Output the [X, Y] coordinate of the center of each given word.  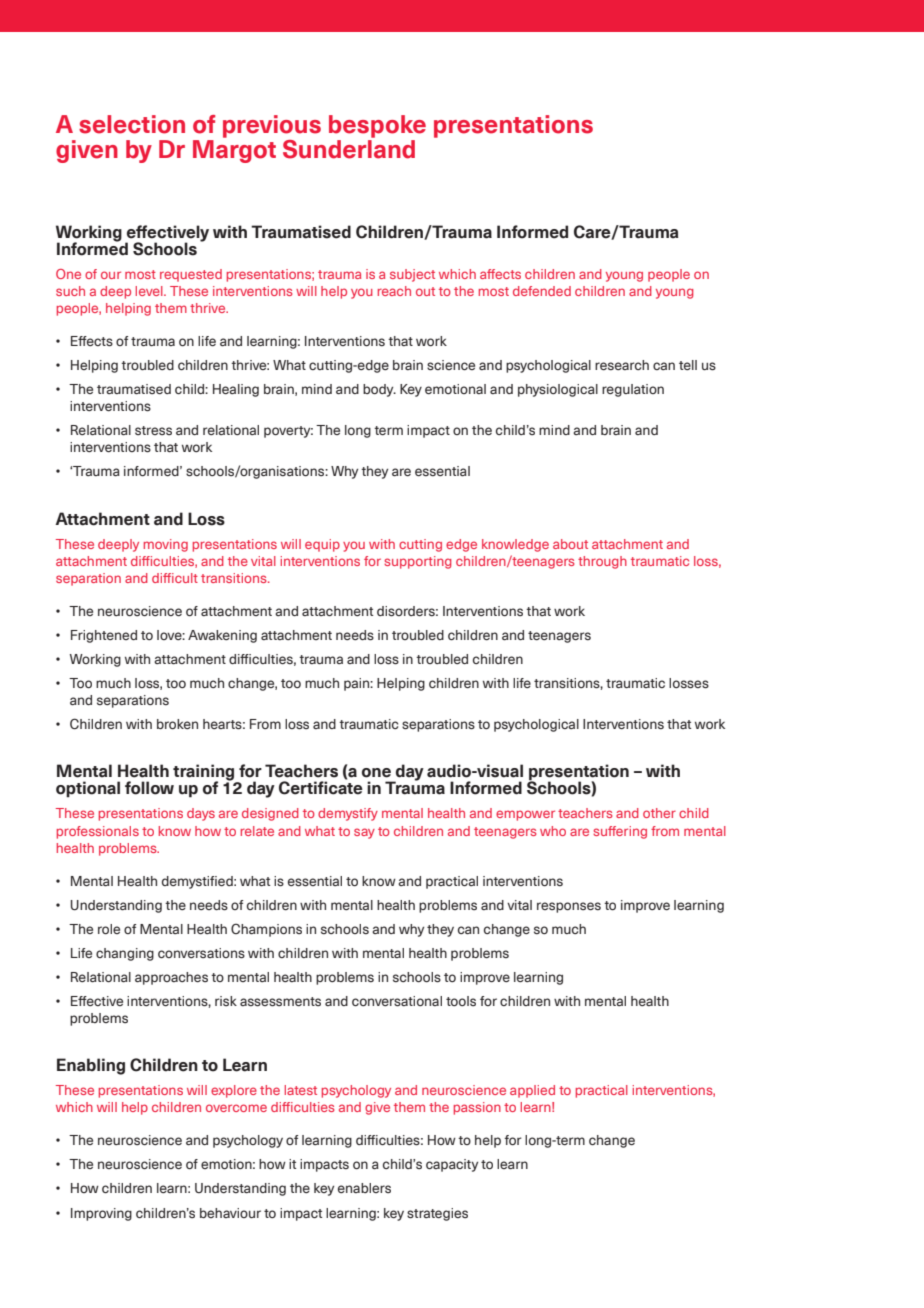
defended [542, 291]
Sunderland [349, 149]
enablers [364, 1188]
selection [132, 124]
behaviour [230, 1213]
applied [532, 1091]
